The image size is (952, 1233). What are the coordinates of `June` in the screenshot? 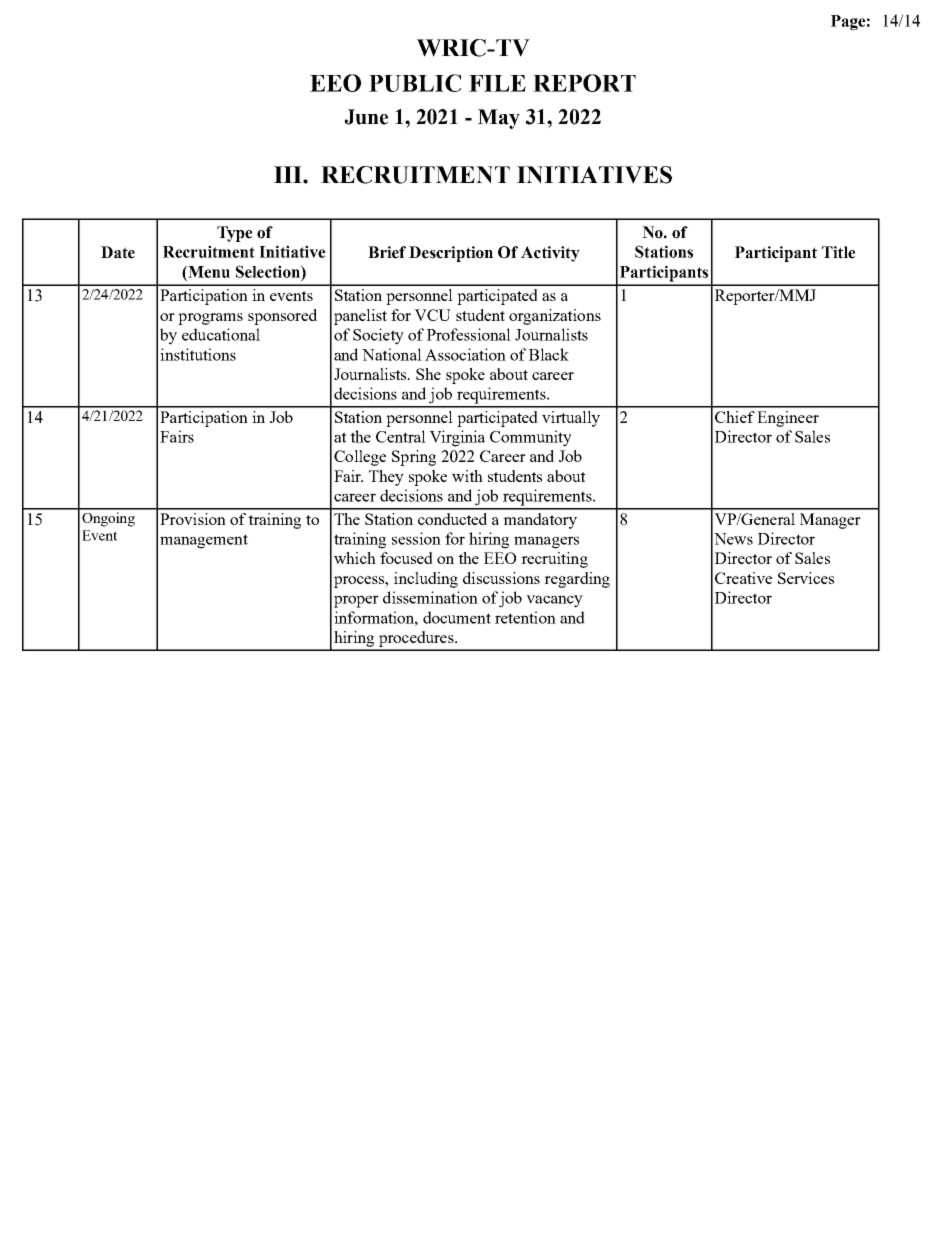 It's located at (366, 117).
